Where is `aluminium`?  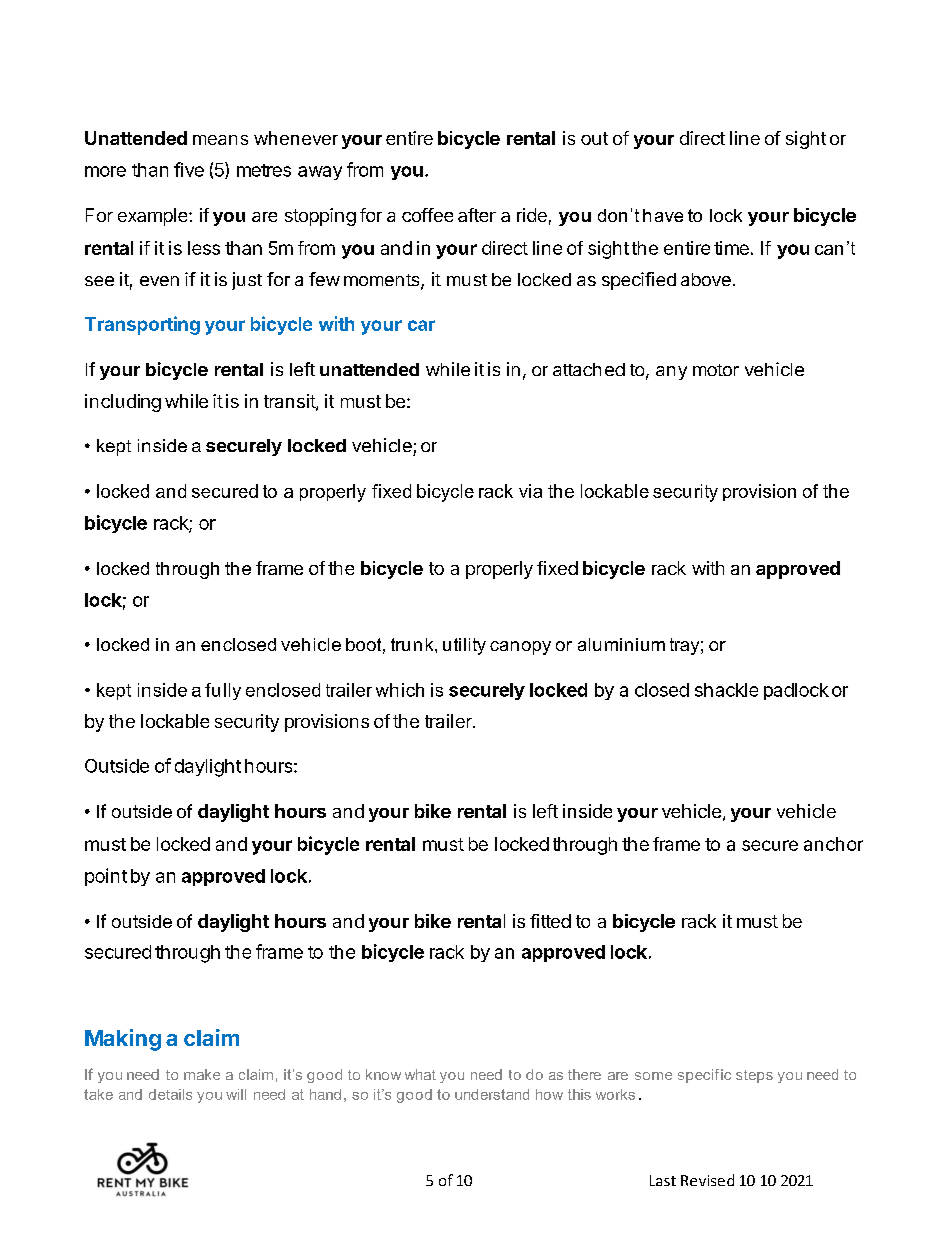
aluminium is located at coordinates (621, 644).
